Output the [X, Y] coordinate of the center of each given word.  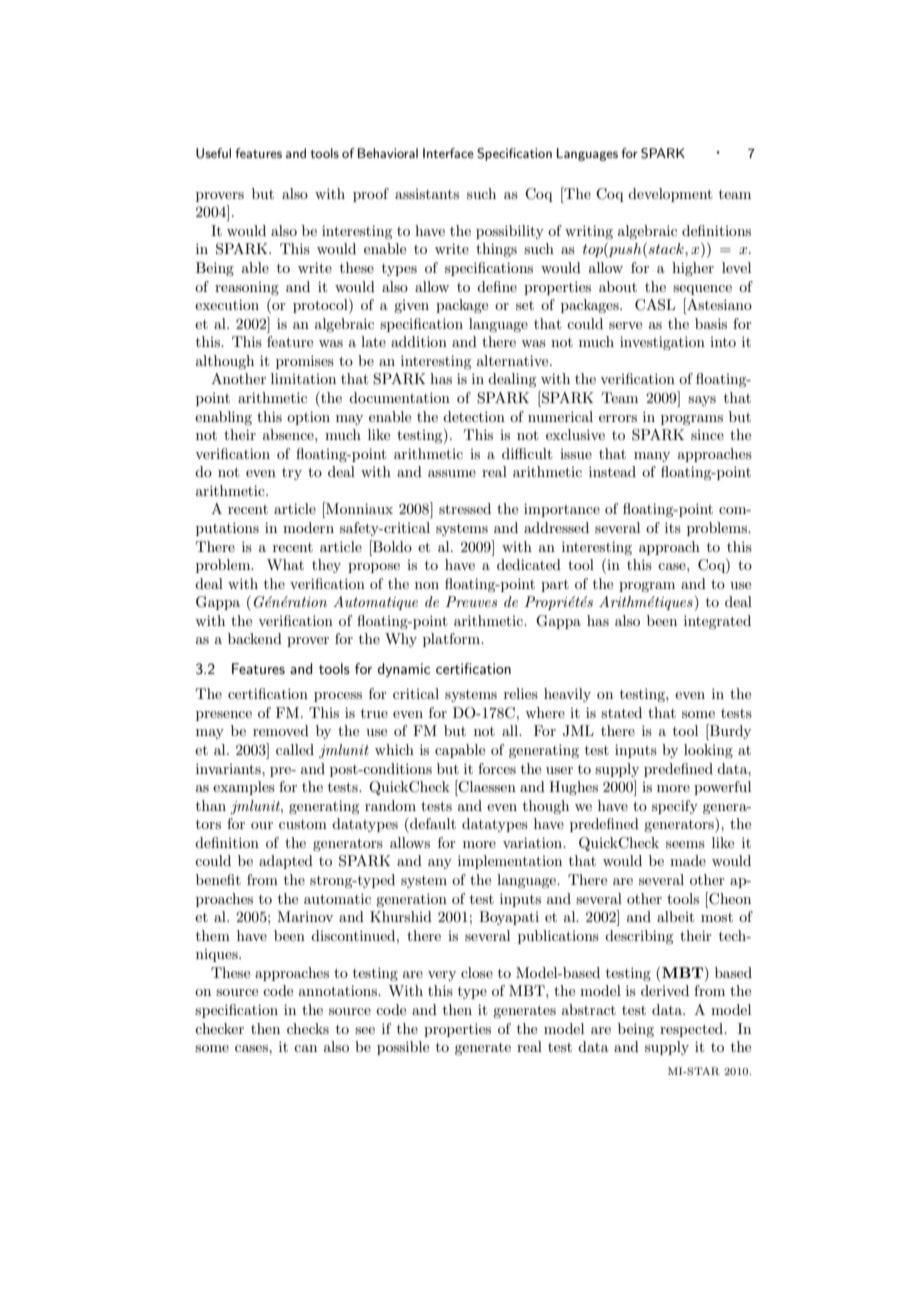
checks [308, 1028]
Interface [448, 153]
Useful [213, 153]
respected [693, 1030]
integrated [717, 622]
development [670, 195]
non [427, 585]
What [285, 564]
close [477, 972]
